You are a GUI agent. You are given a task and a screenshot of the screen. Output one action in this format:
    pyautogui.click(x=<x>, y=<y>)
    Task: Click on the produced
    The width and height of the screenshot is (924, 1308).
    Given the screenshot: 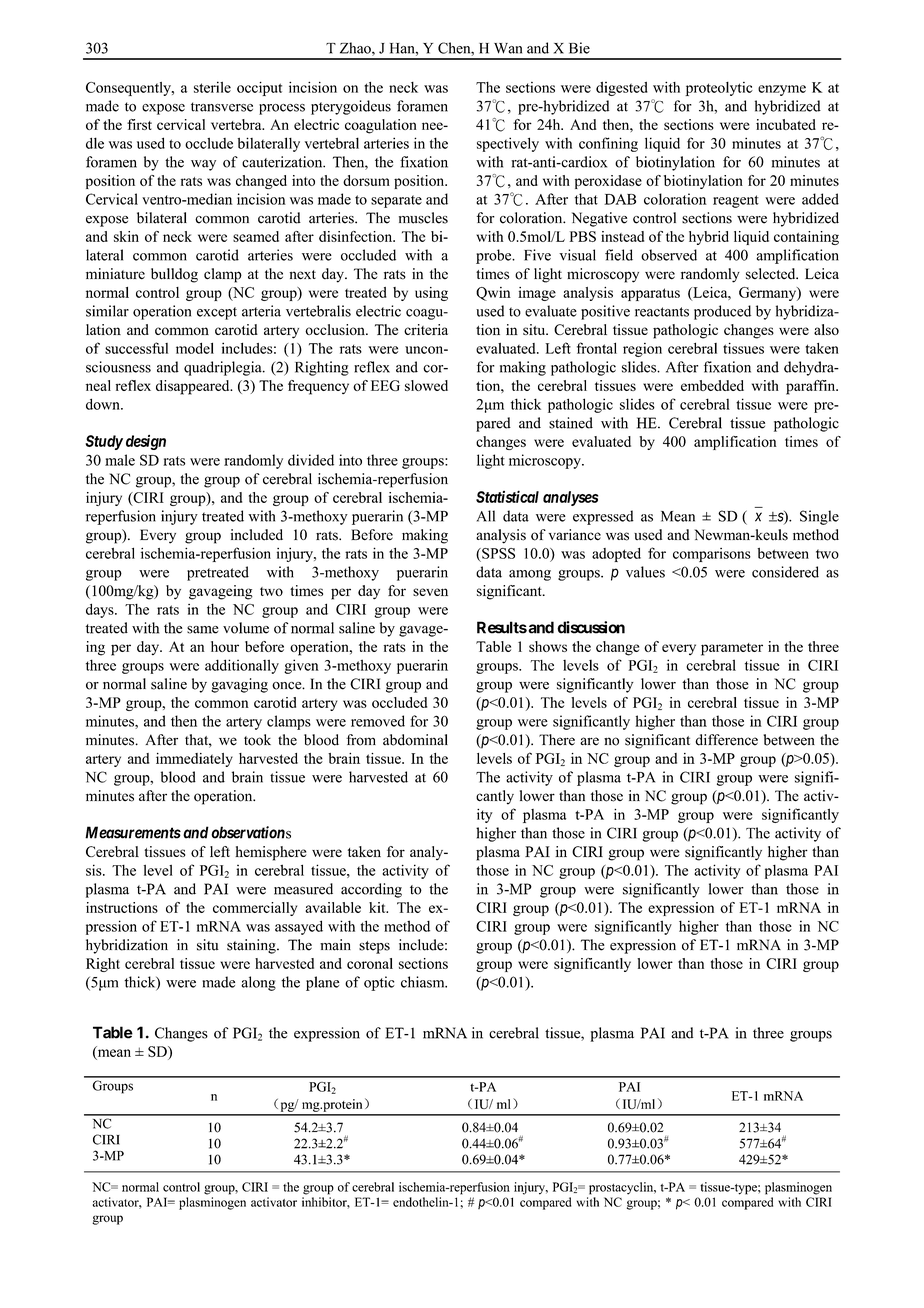 What is the action you would take?
    pyautogui.click(x=722, y=312)
